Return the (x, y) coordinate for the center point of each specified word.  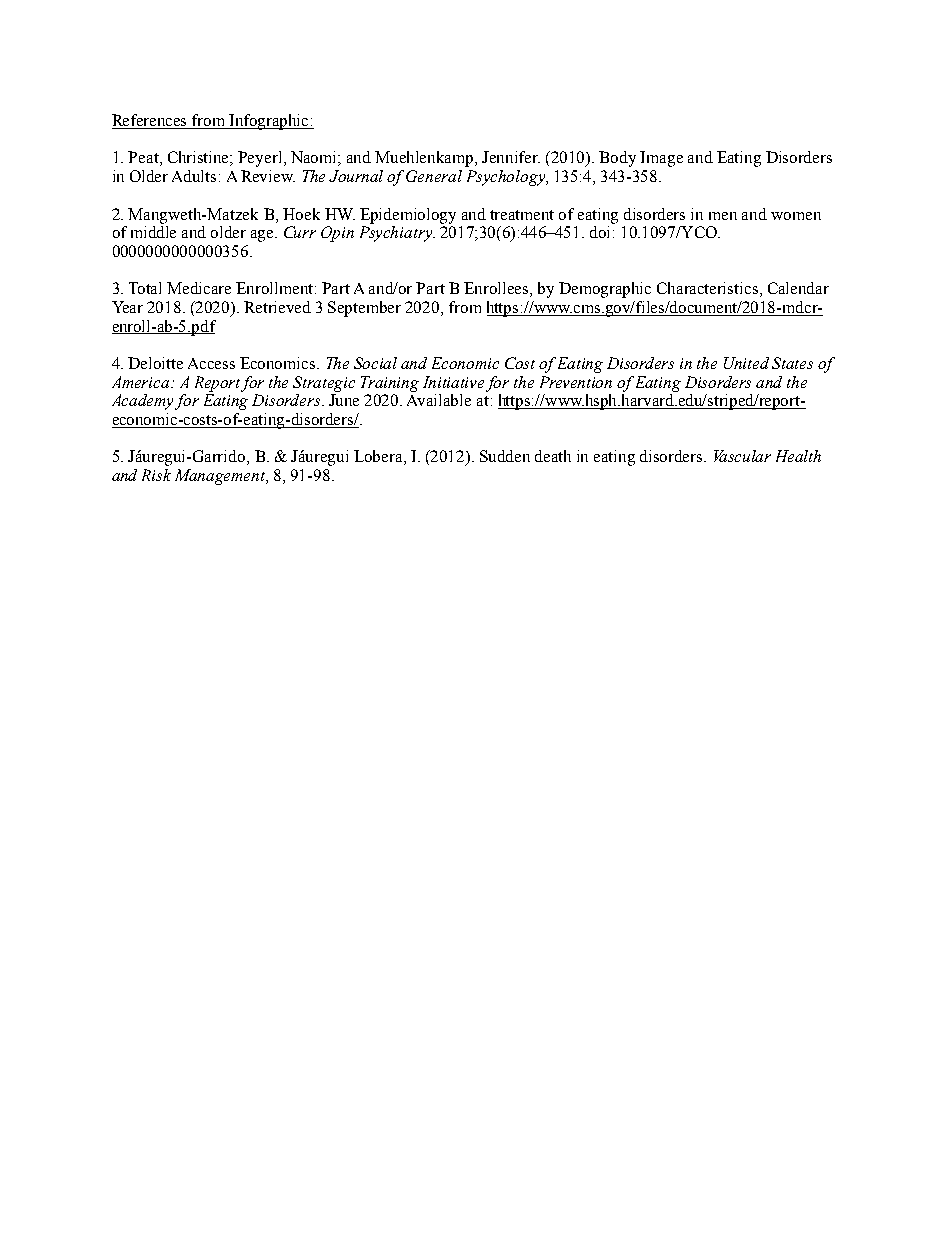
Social (375, 363)
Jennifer (511, 157)
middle (153, 232)
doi (602, 232)
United (746, 363)
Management (221, 477)
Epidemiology (408, 216)
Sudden (505, 456)
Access (211, 363)
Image (661, 159)
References (151, 121)
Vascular (742, 456)
